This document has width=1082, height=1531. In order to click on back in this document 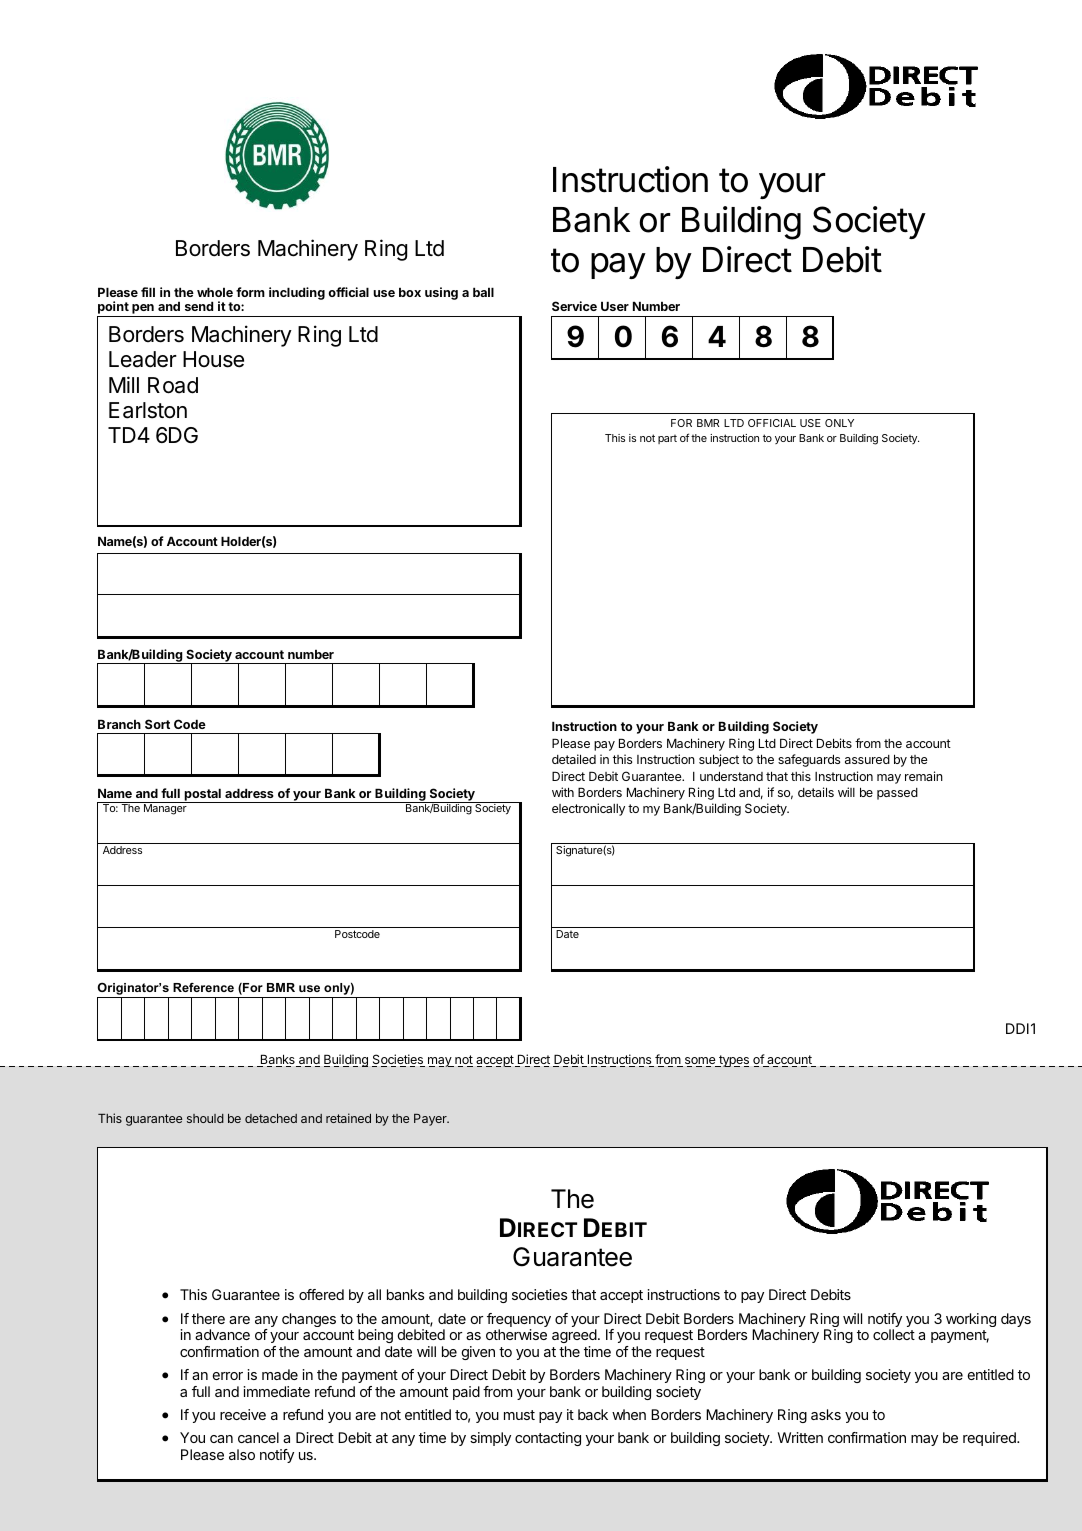, I will do `click(593, 1414)`.
